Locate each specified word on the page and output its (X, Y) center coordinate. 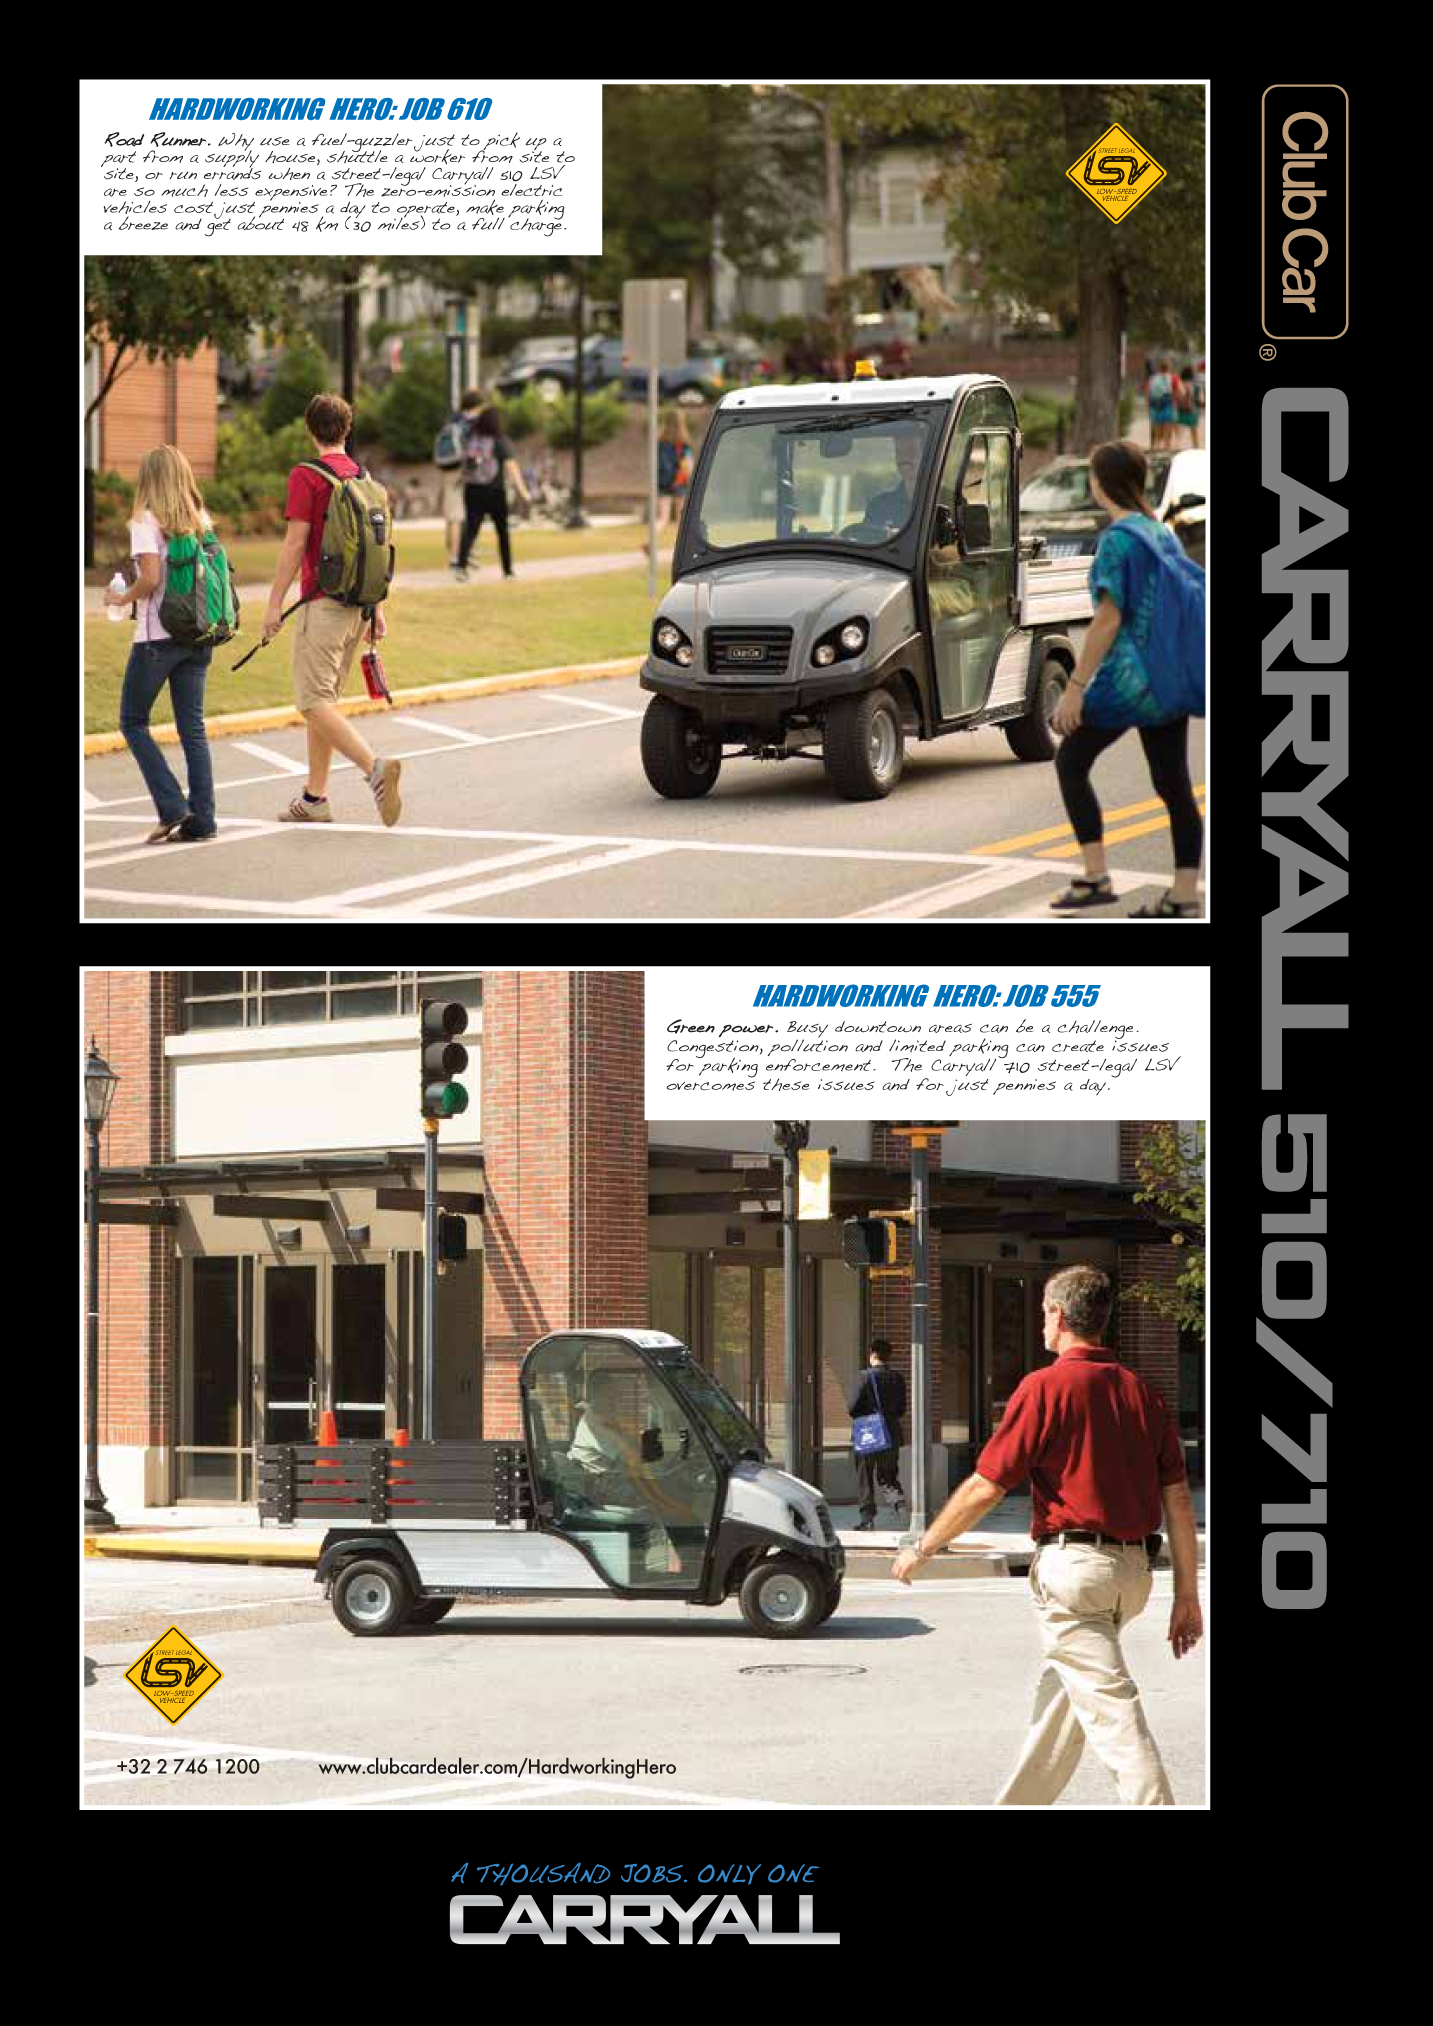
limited (917, 1045)
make (485, 208)
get (218, 226)
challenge (1095, 1030)
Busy (807, 1030)
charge (535, 226)
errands (232, 173)
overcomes (711, 1086)
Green (691, 1026)
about (260, 222)
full (488, 223)
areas (950, 1028)
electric (532, 188)
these (786, 1084)
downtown (878, 1027)
